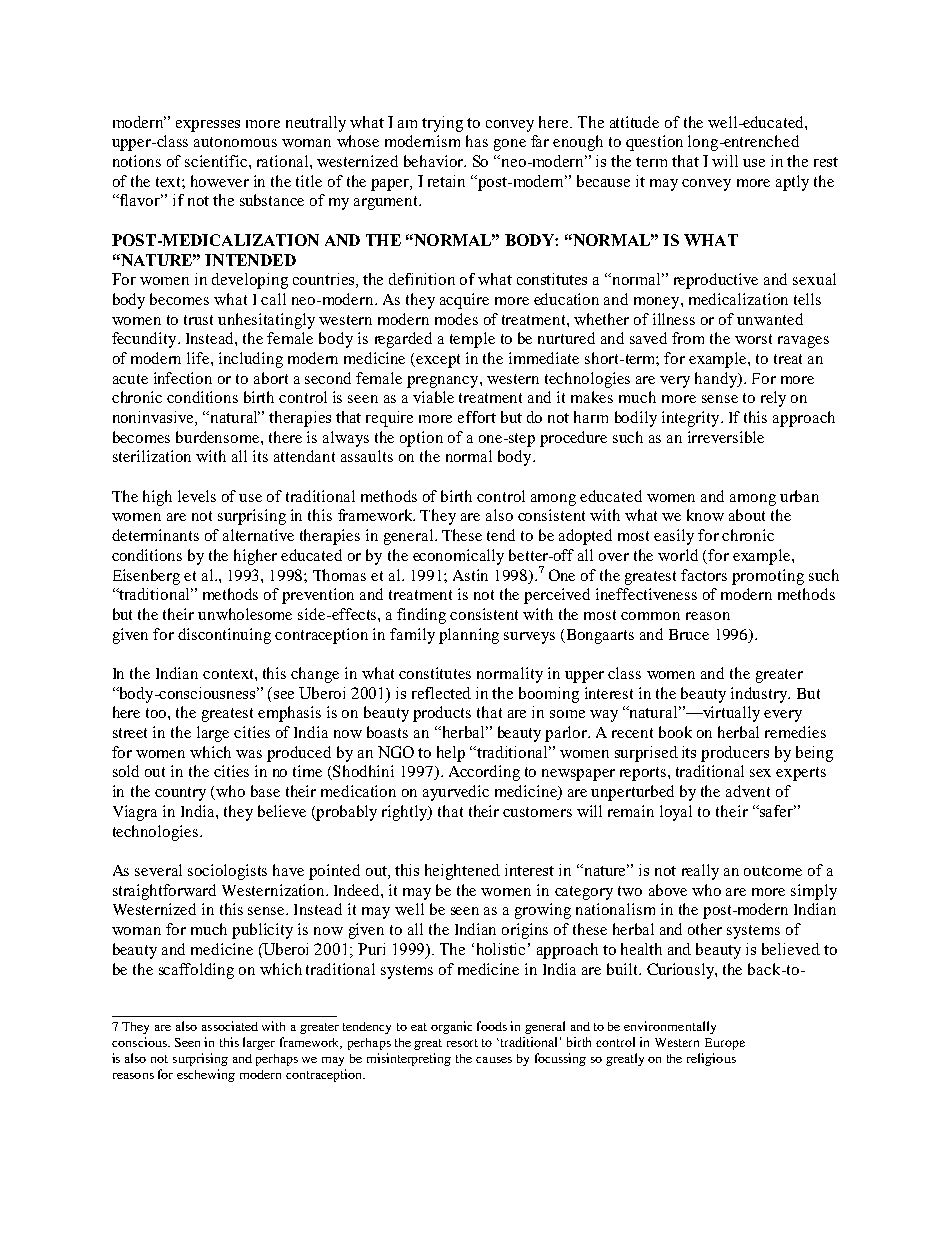  What do you see at coordinates (230, 1026) in the screenshot?
I see `associated` at bounding box center [230, 1026].
